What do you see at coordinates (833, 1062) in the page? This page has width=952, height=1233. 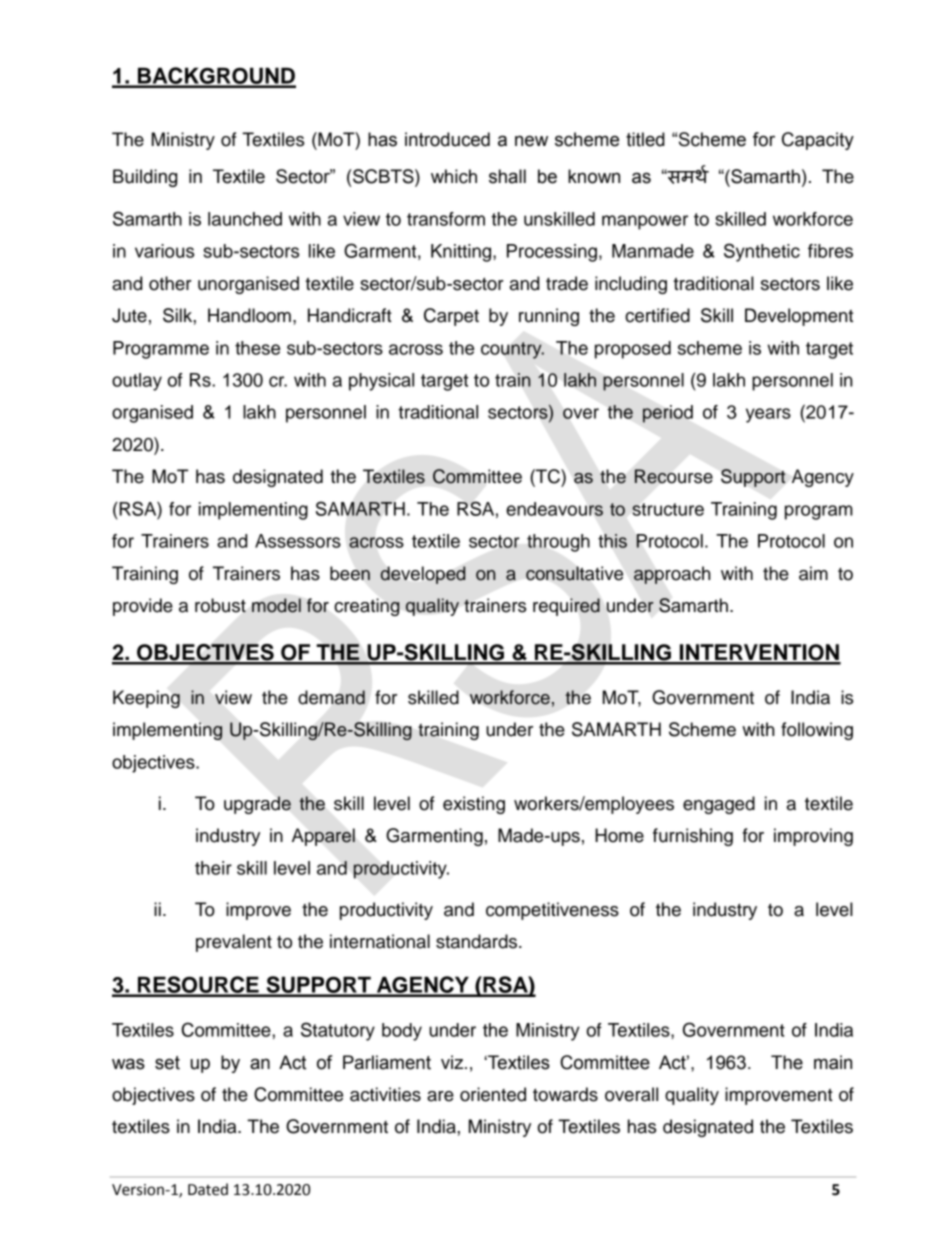 I see `main` at bounding box center [833, 1062].
